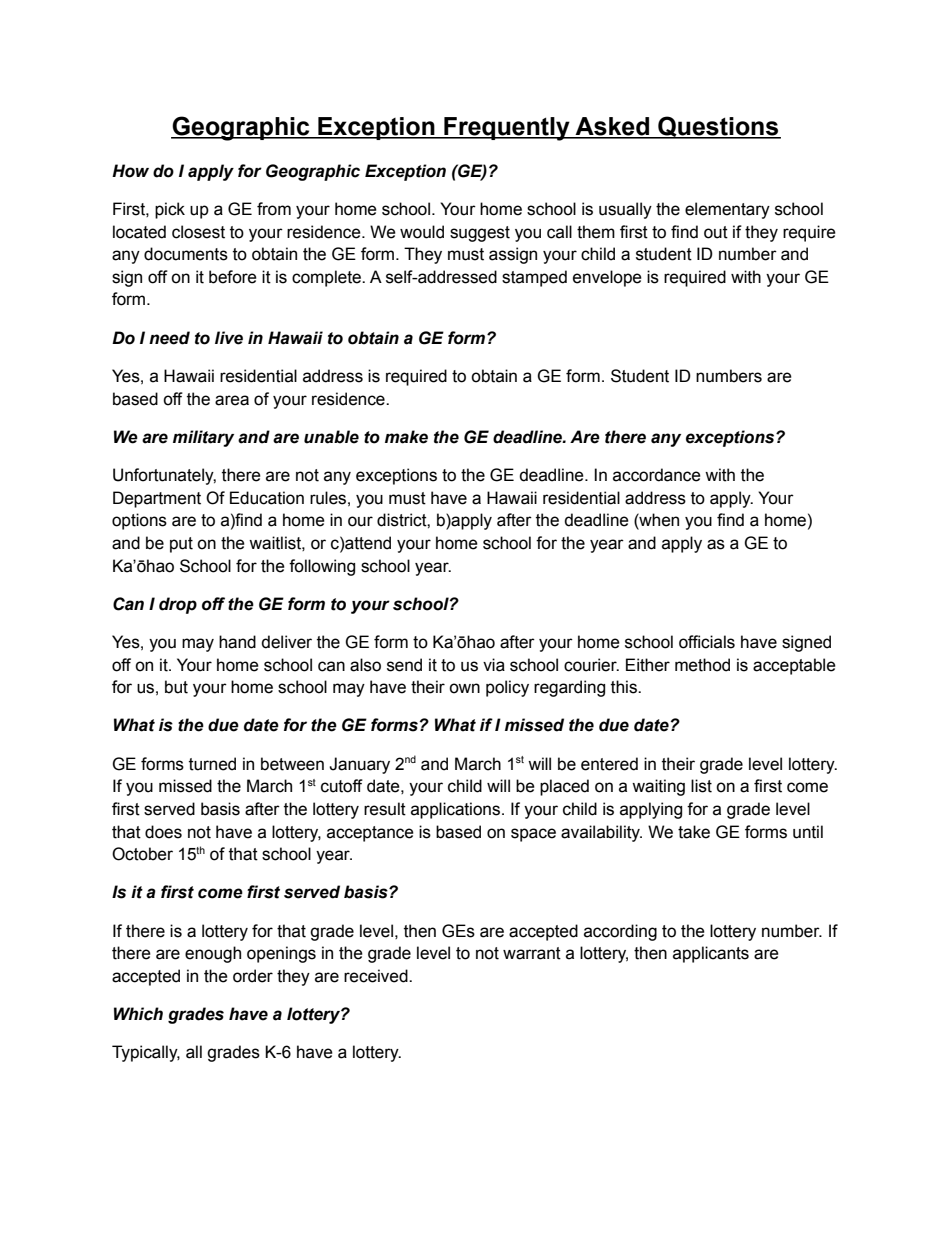 This document has width=952, height=1233. What do you see at coordinates (718, 127) in the document?
I see `Questions` at bounding box center [718, 127].
